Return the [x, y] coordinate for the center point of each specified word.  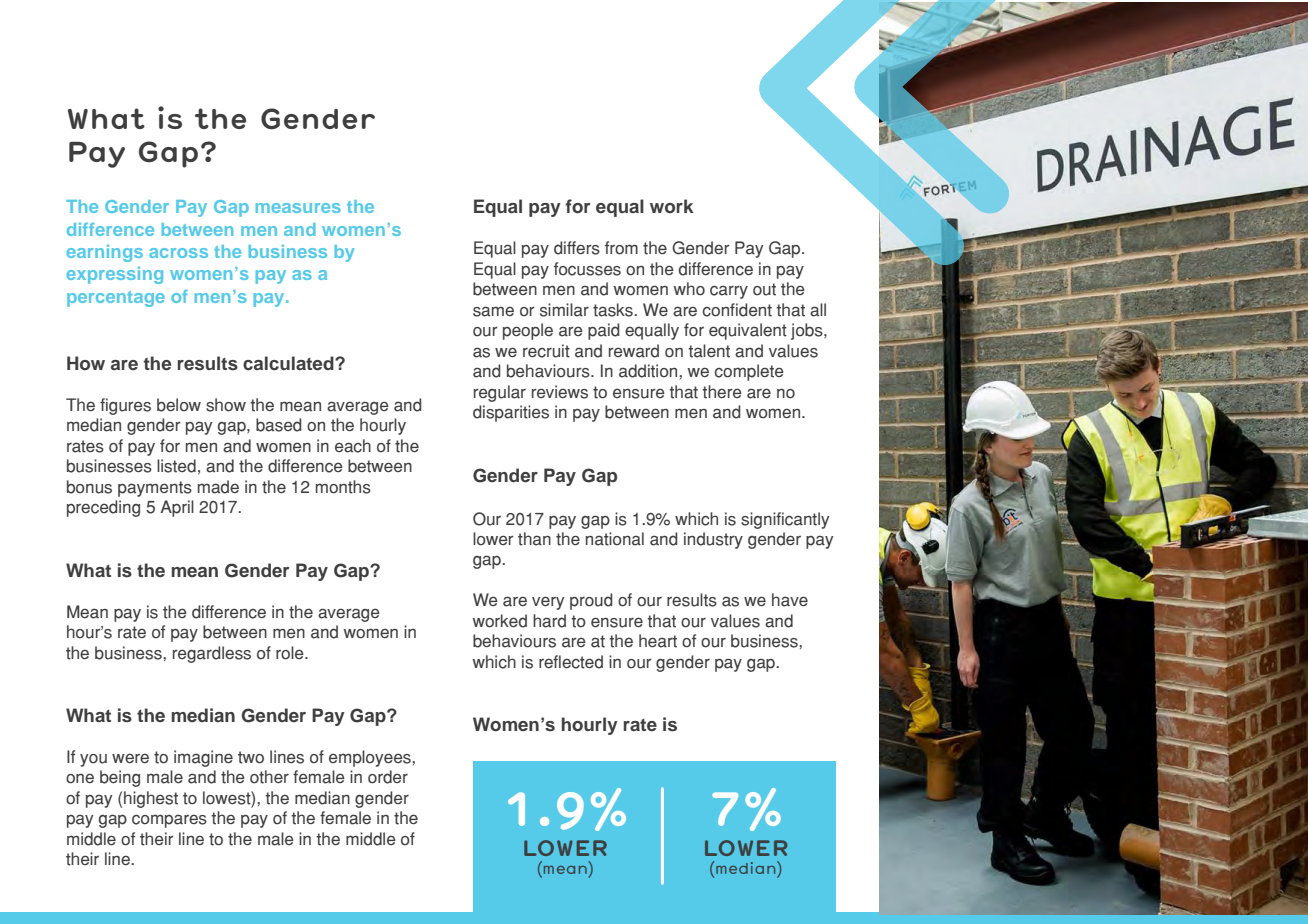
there [722, 392]
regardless [212, 654]
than [534, 539]
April [177, 508]
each [353, 446]
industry [713, 540]
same [493, 311]
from [621, 248]
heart [658, 641]
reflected [571, 662]
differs [577, 248]
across [178, 253]
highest [151, 799]
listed [176, 466]
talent [709, 351]
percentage [116, 299]
